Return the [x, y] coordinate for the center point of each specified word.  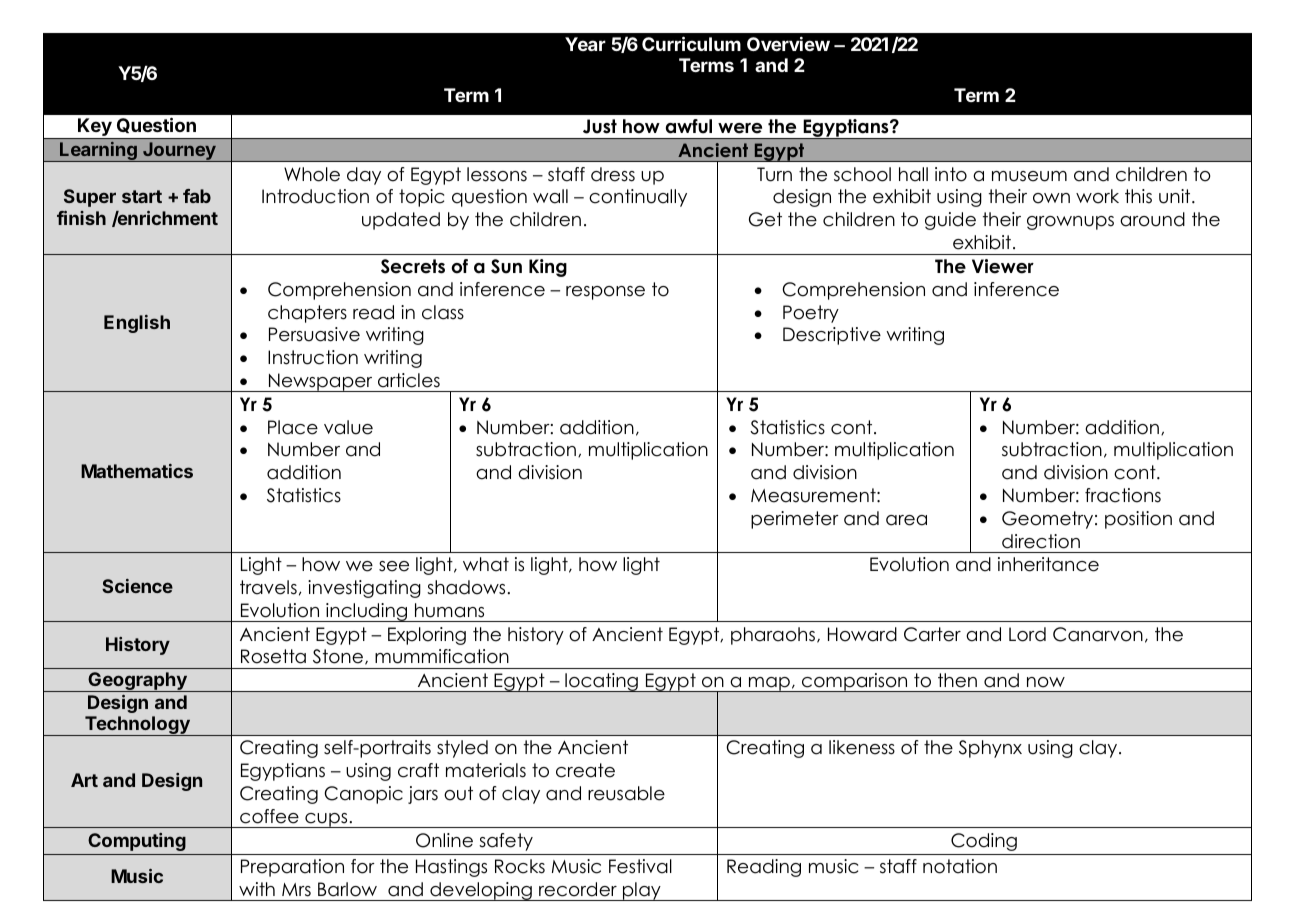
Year [585, 44]
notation [960, 866]
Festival [640, 866]
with [257, 889]
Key [95, 128]
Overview [788, 44]
